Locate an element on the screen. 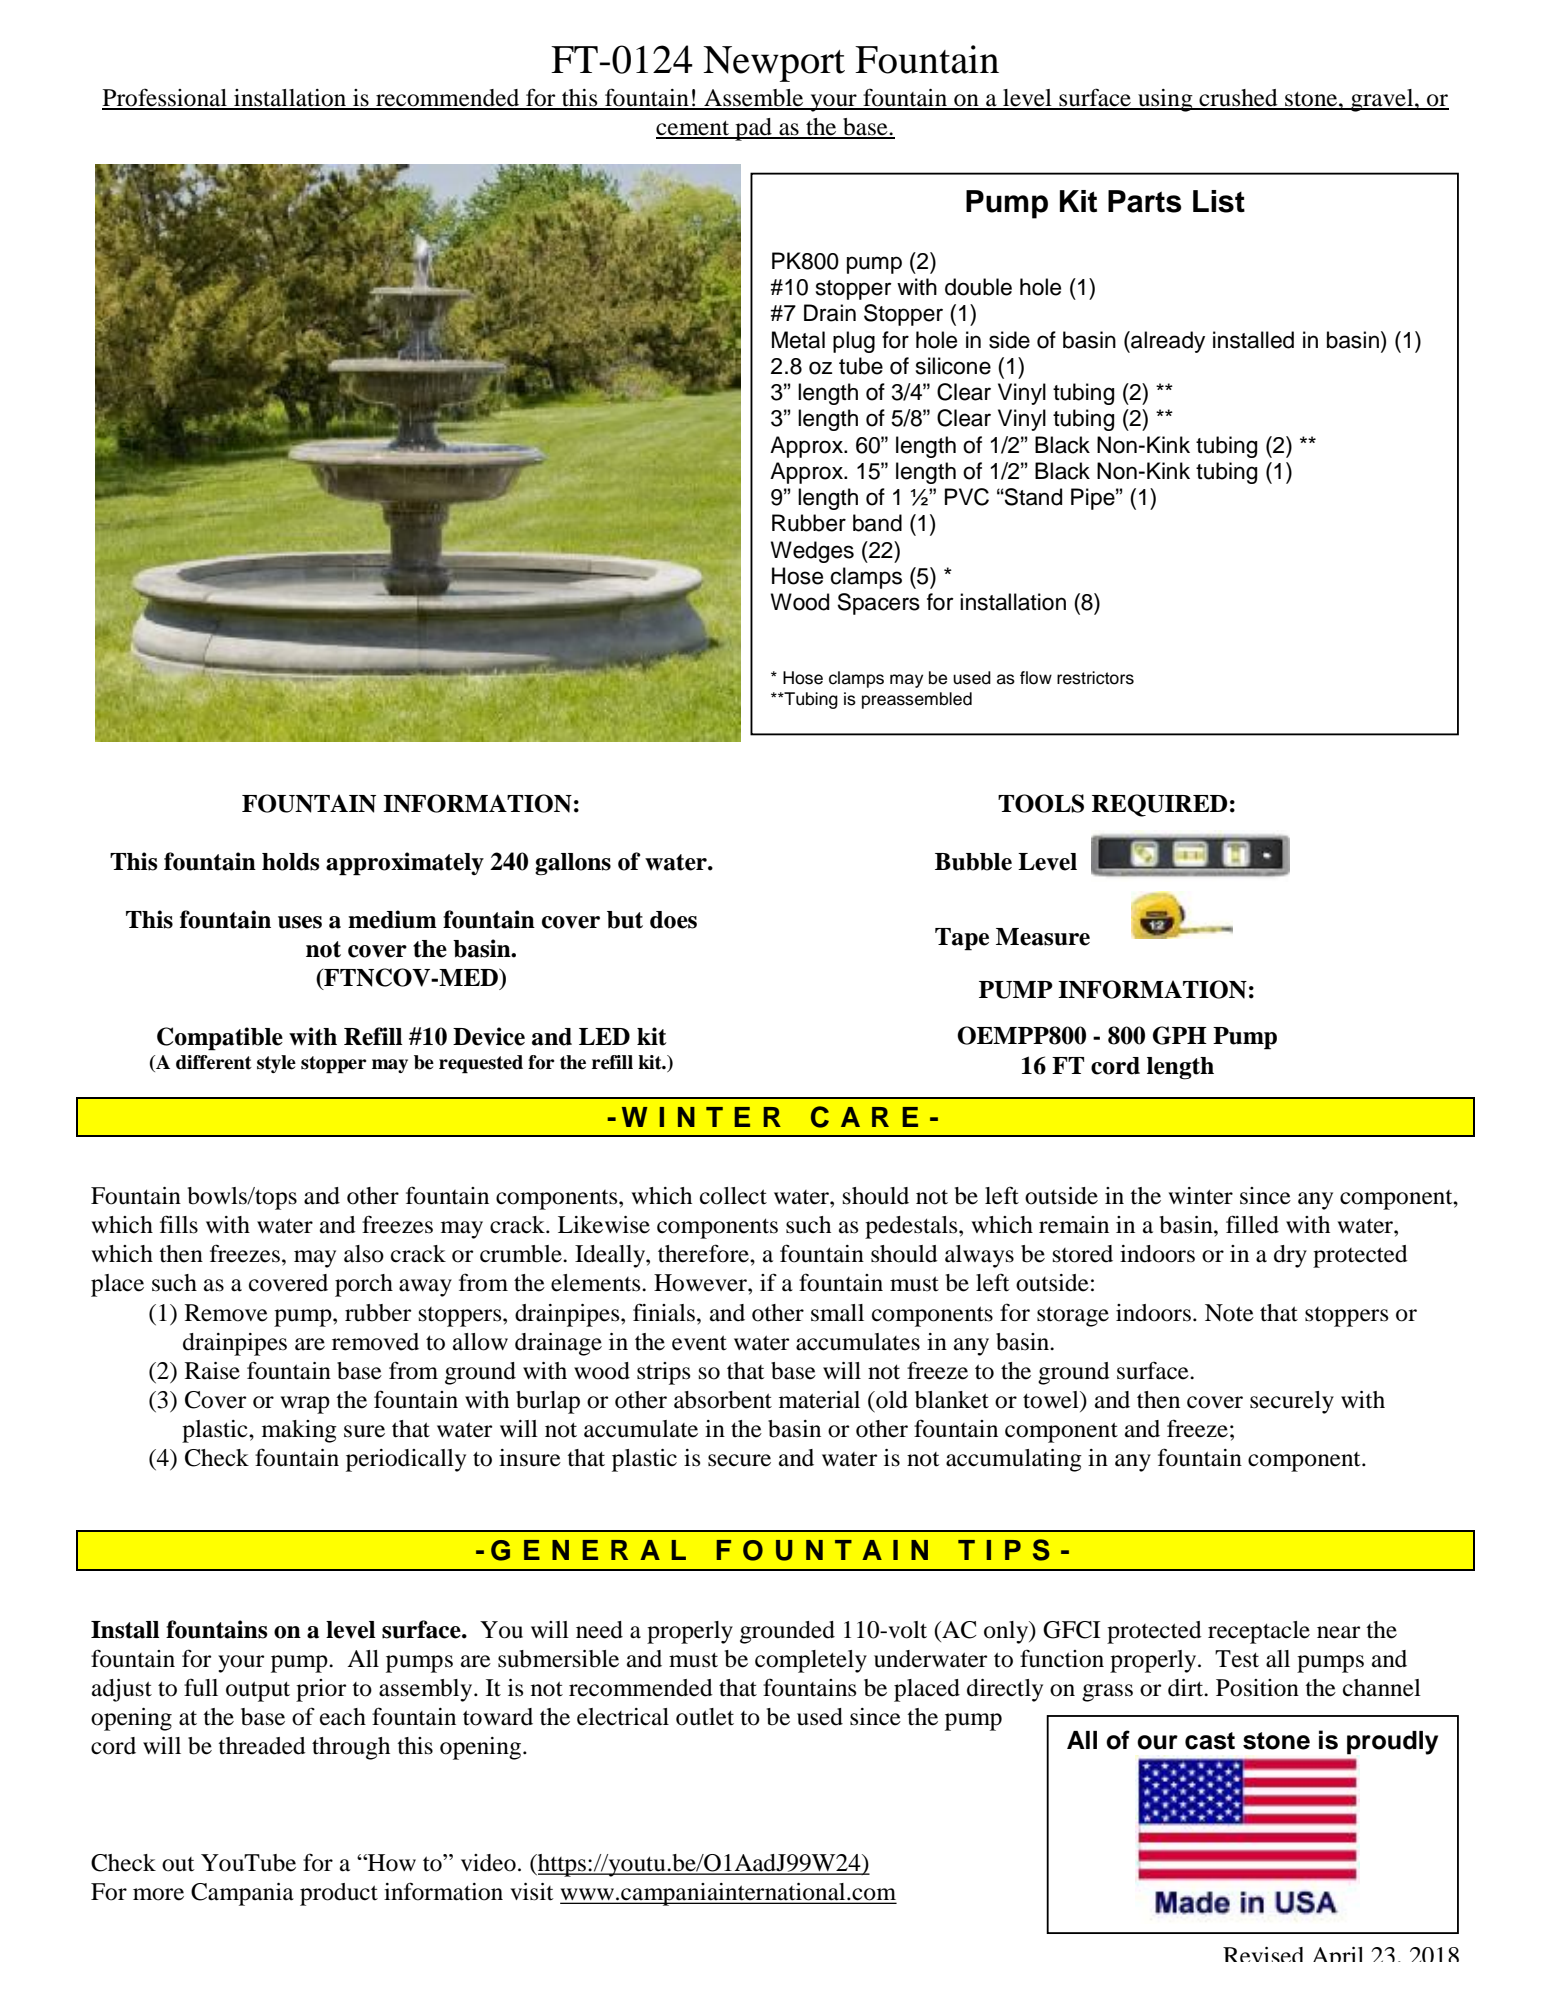 This screenshot has width=1551, height=2007. collect is located at coordinates (733, 1196).
